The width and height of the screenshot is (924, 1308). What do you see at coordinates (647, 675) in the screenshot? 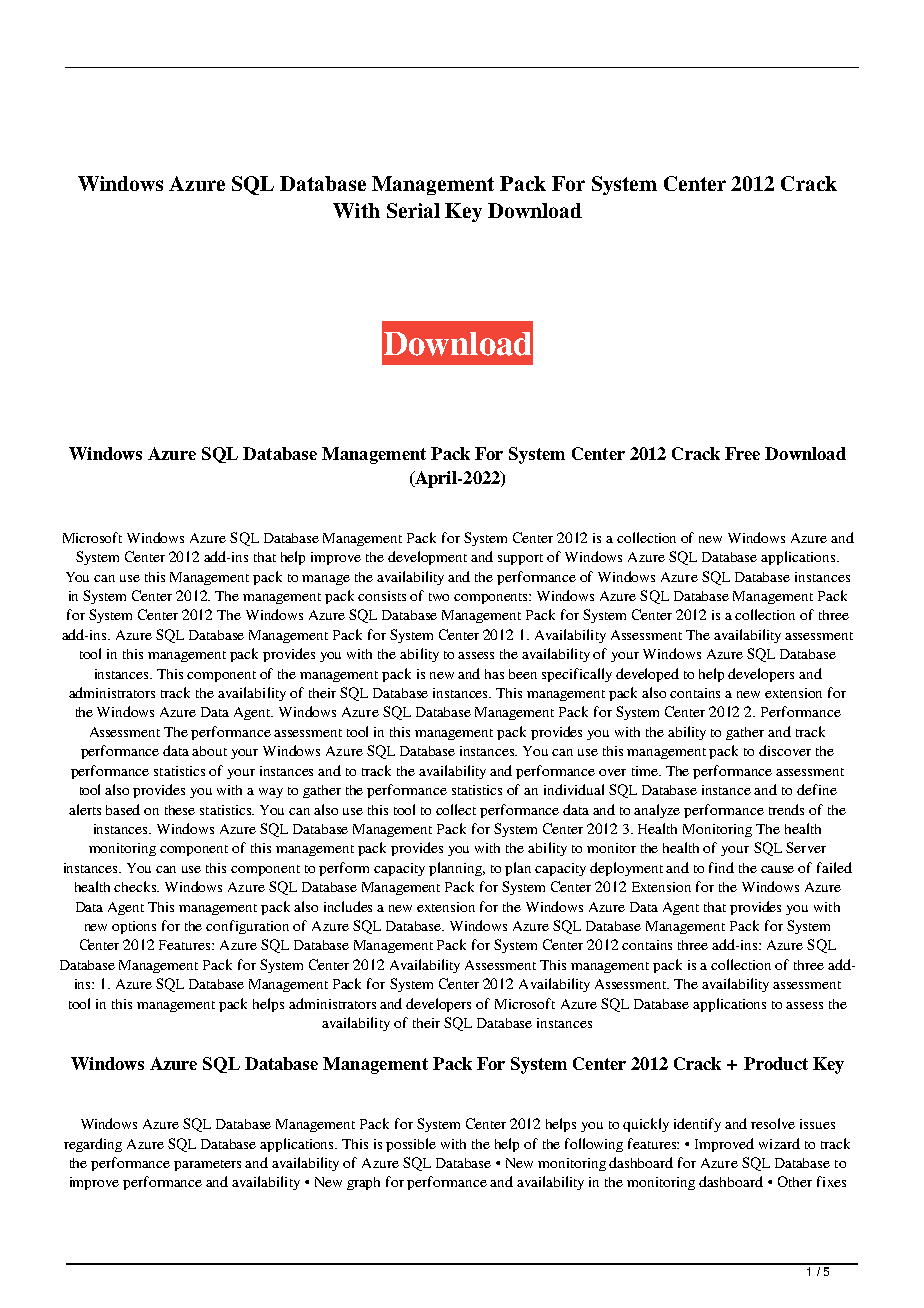
I see `developed` at bounding box center [647, 675].
